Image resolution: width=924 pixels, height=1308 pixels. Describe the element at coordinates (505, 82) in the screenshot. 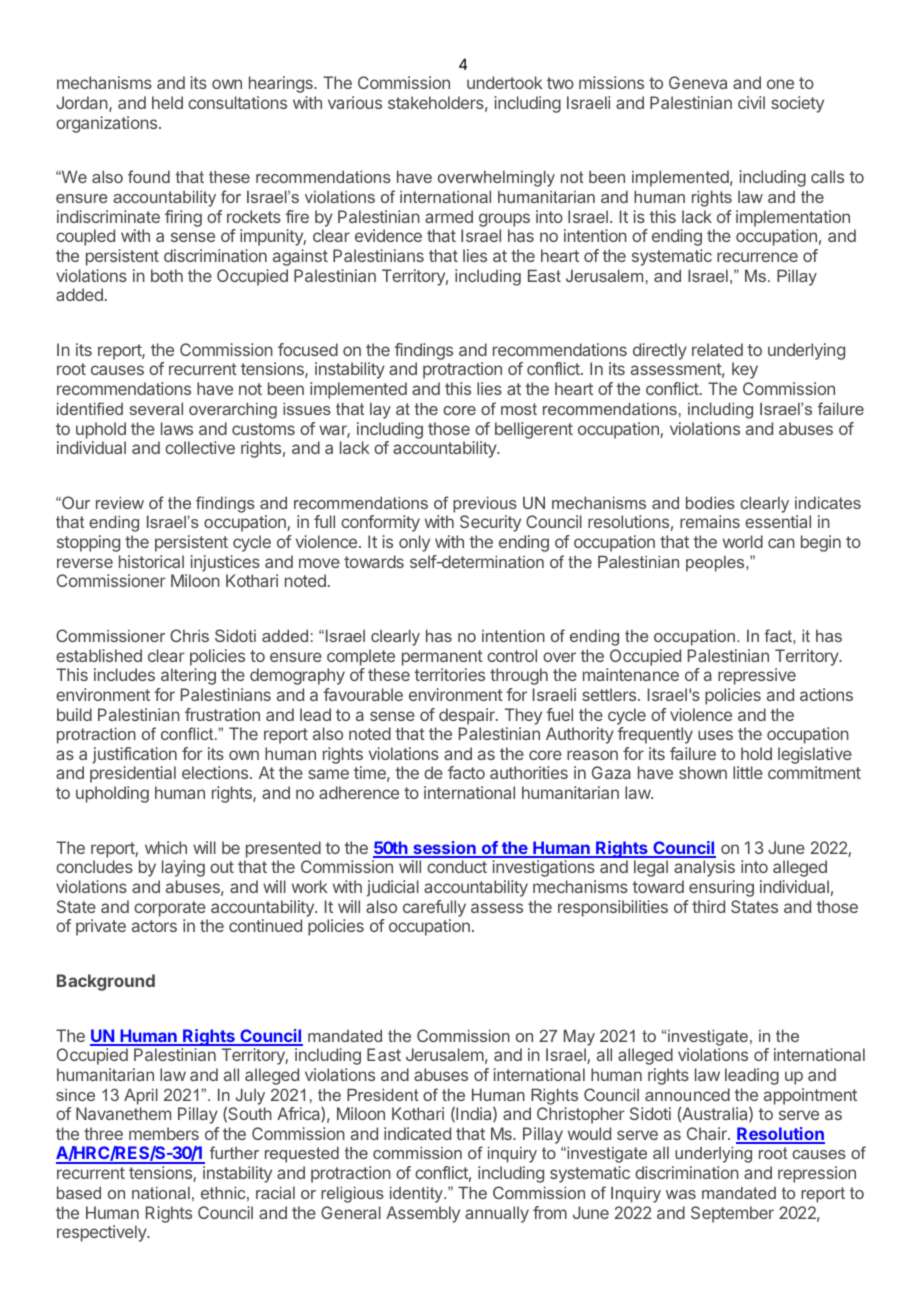

I see `undertook` at that location.
